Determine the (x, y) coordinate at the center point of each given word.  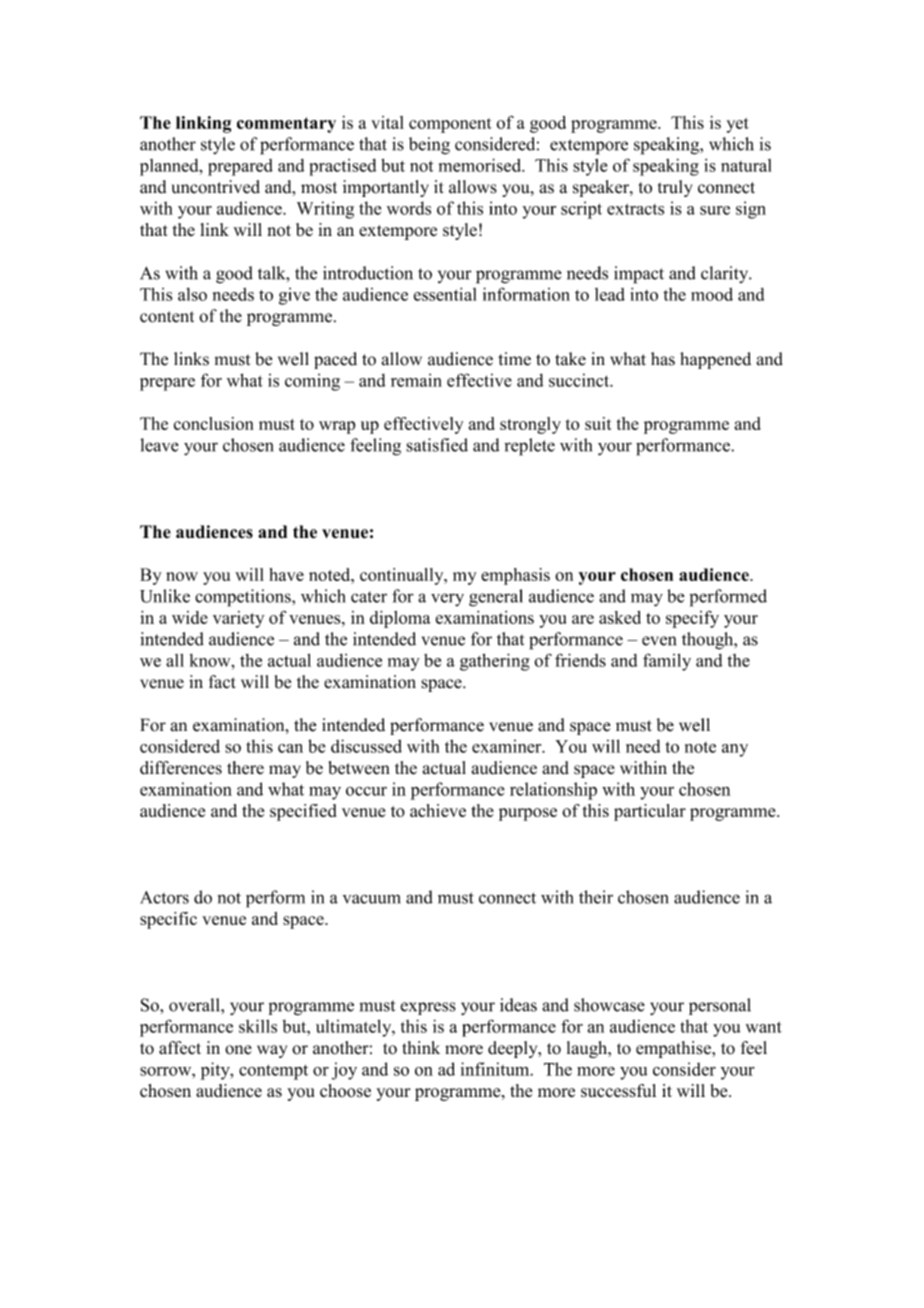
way (272, 1051)
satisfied (437, 445)
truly (675, 188)
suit (598, 423)
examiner (508, 746)
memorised (481, 165)
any (735, 750)
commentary (286, 125)
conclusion (213, 423)
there (245, 768)
